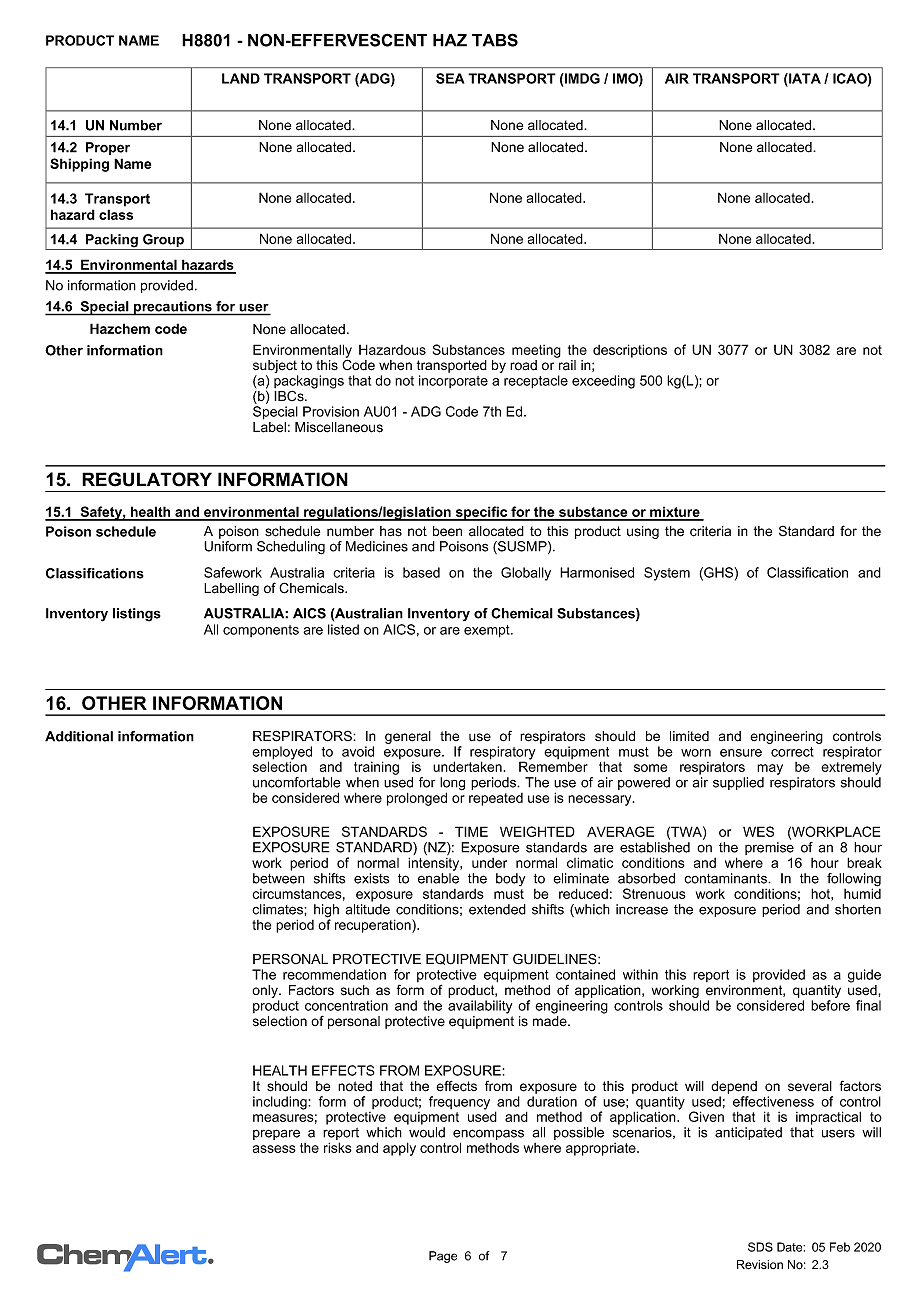  Describe the element at coordinates (443, 1257) in the page. I see `Page` at that location.
